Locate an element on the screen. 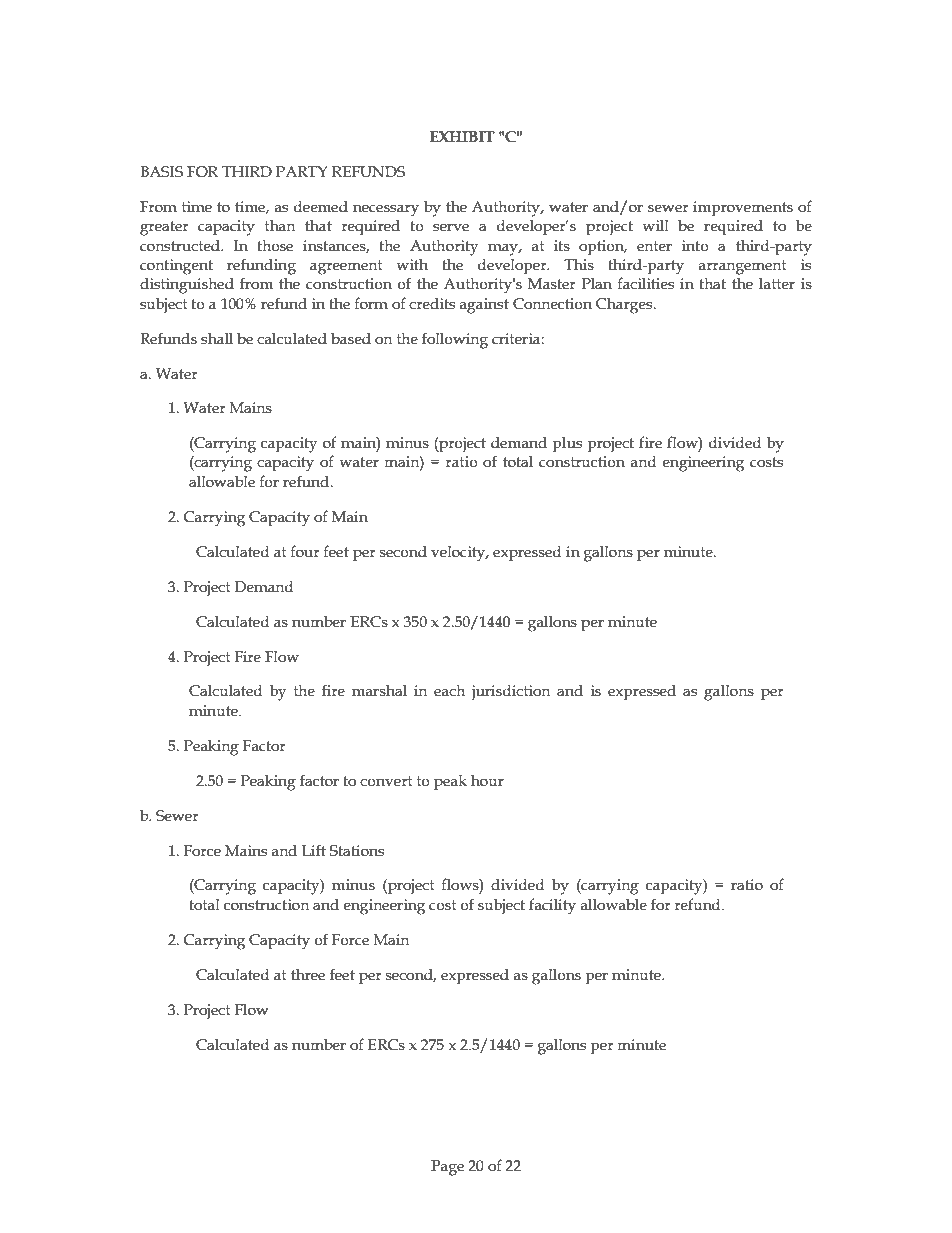 The width and height of the screenshot is (952, 1233). four is located at coordinates (305, 551).
